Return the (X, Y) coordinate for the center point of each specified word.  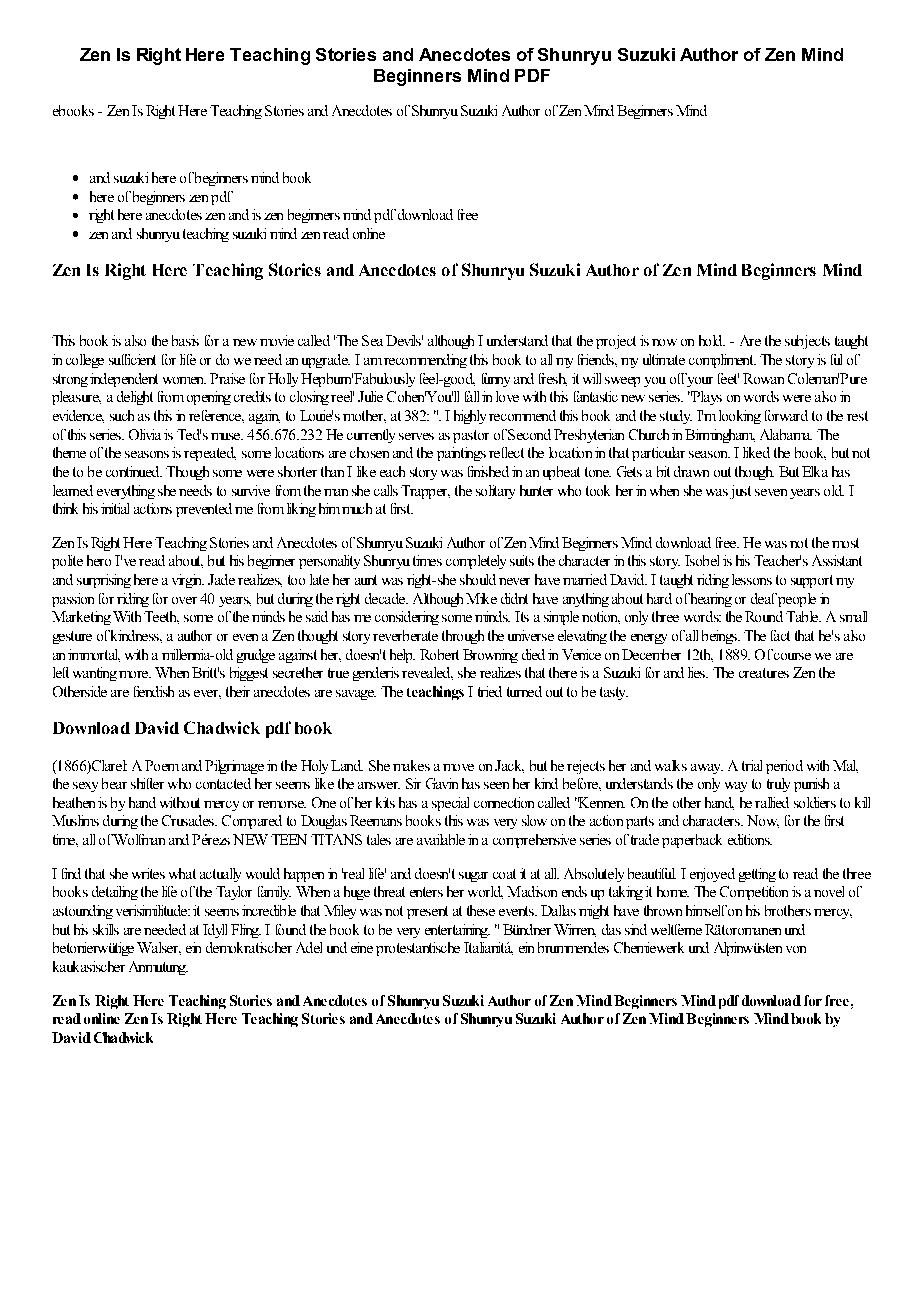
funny (496, 380)
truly (778, 785)
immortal (94, 655)
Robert (439, 654)
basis (185, 340)
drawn (691, 471)
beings (720, 637)
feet (728, 378)
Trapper (425, 492)
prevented (204, 510)
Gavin (442, 783)
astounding (83, 912)
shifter (147, 783)
